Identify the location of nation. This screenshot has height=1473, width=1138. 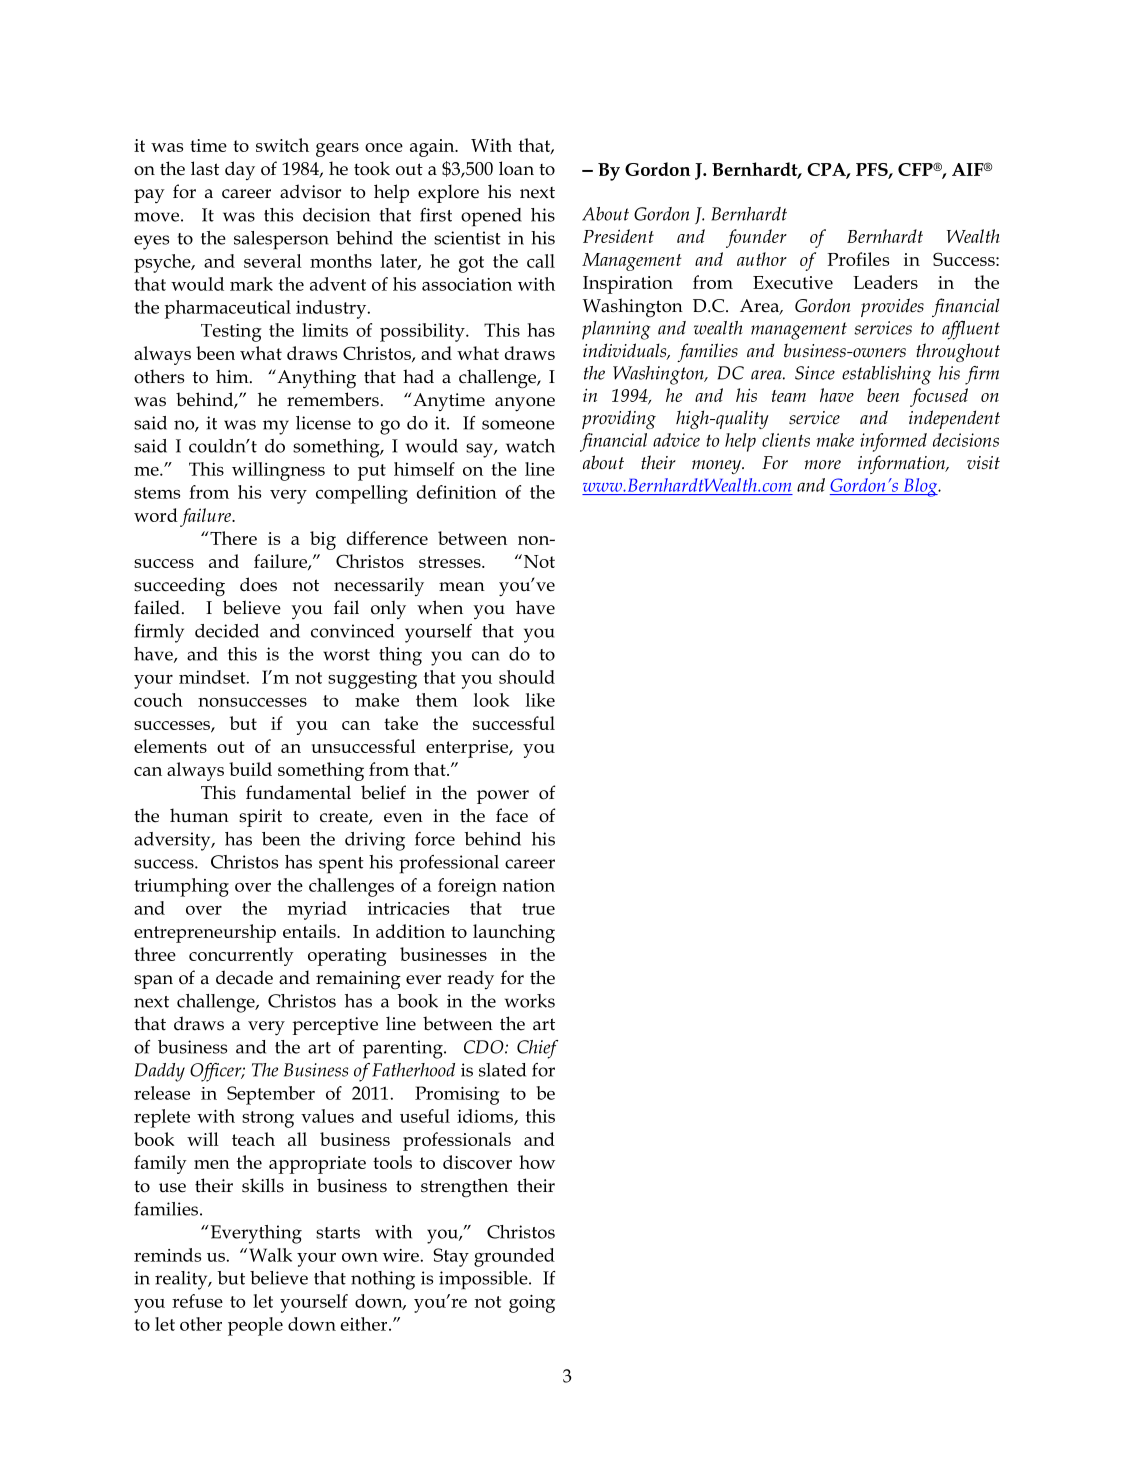
(529, 885).
